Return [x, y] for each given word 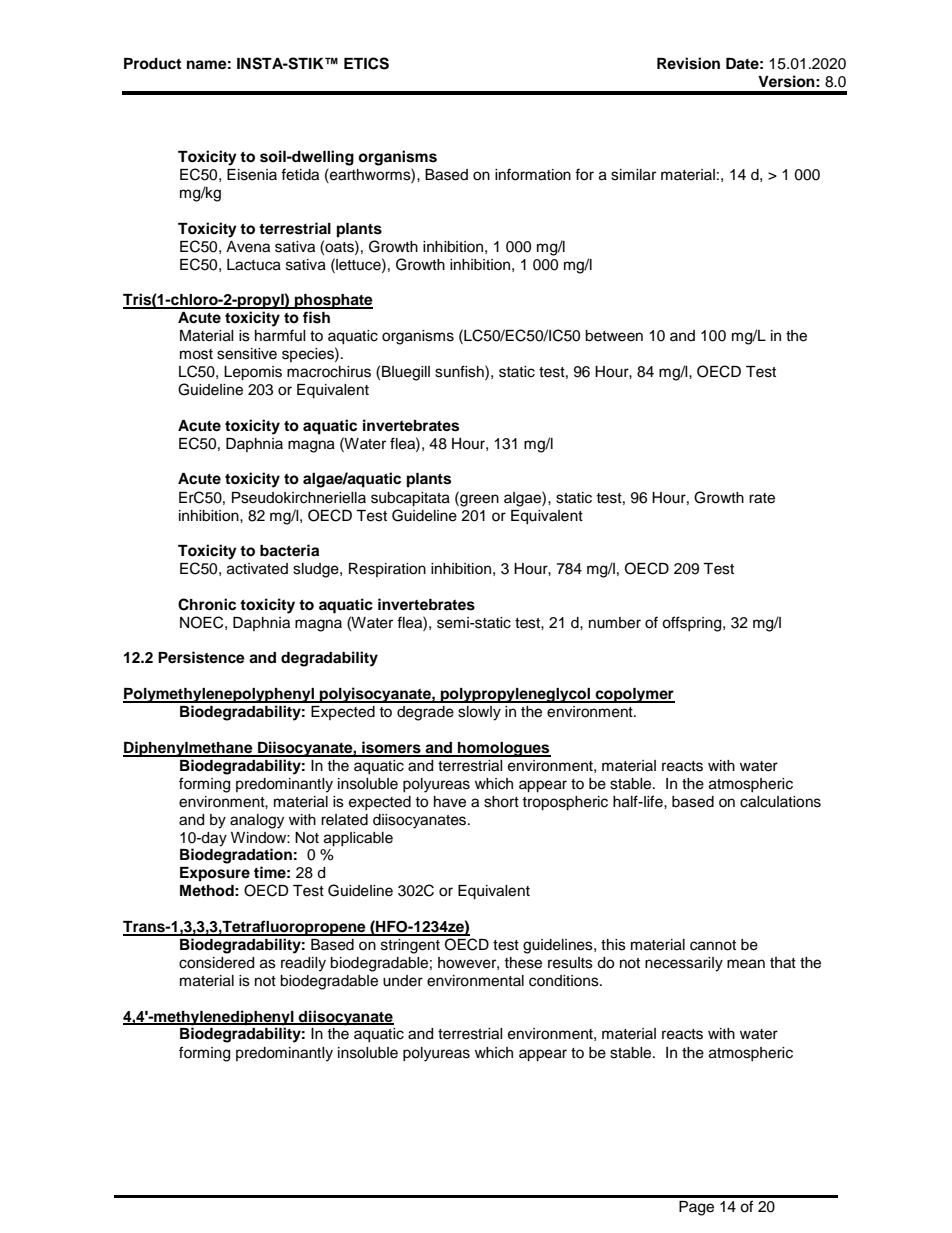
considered [216, 963]
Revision [688, 63]
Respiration [387, 570]
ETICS [366, 63]
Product [152, 63]
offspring [693, 624]
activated [257, 569]
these [523, 963]
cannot [713, 945]
